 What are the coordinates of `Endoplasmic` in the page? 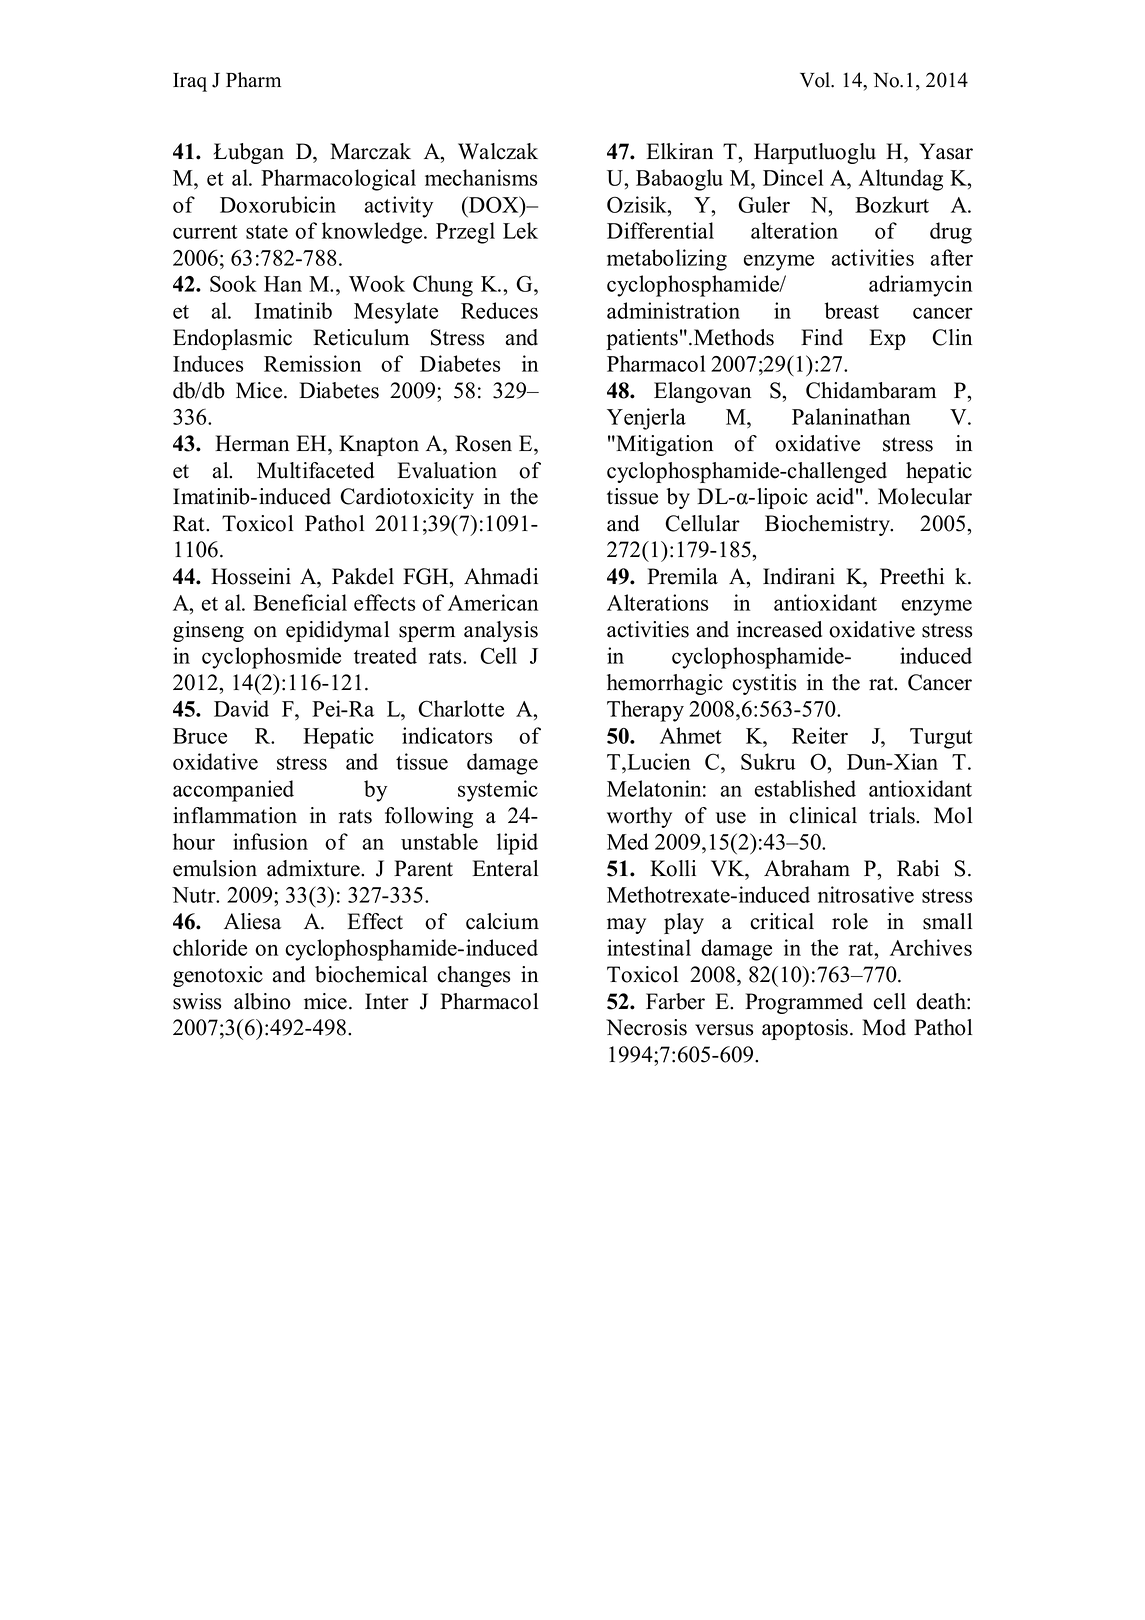 It's located at (232, 339).
